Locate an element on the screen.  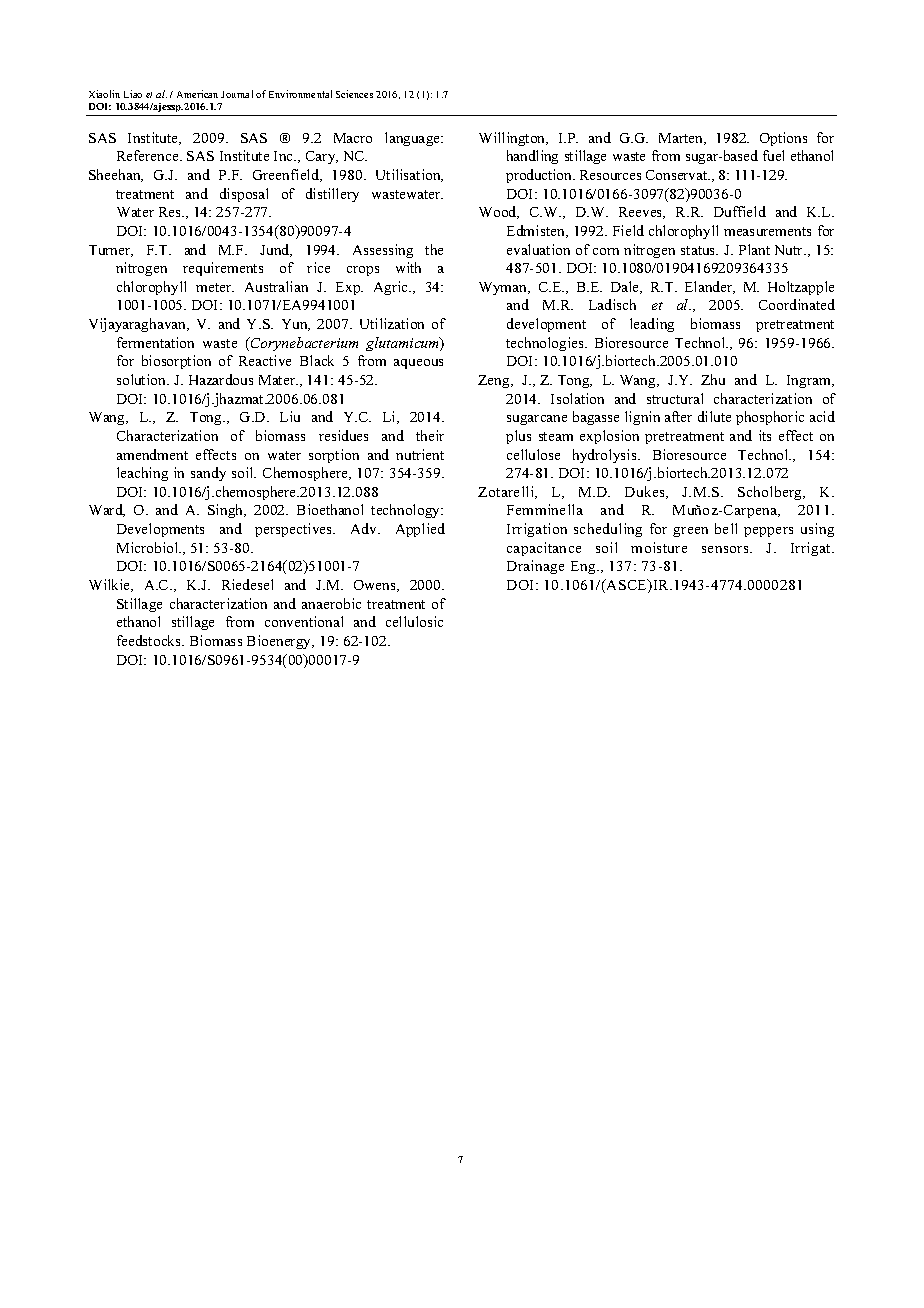
with is located at coordinates (408, 267).
